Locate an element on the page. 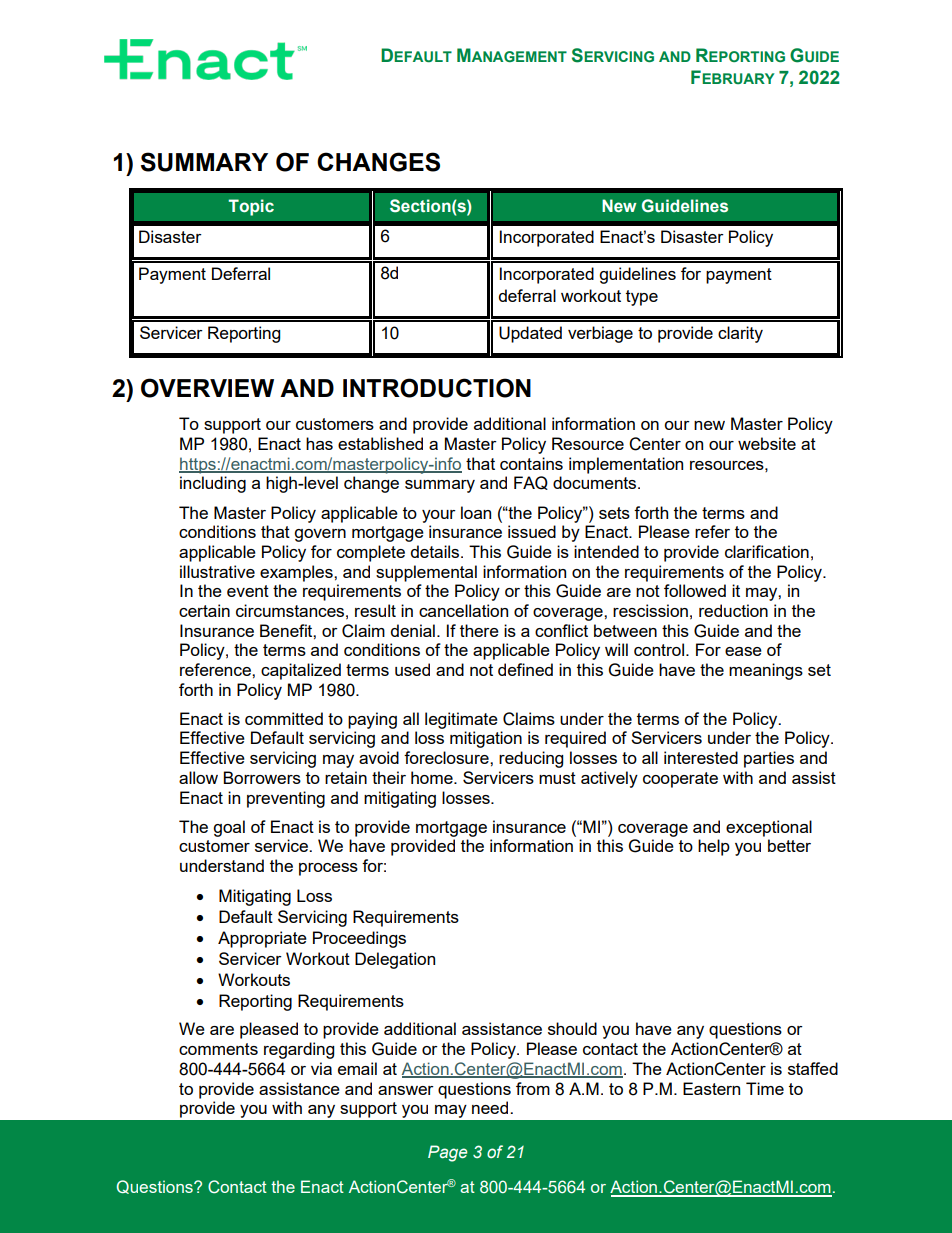  meanings is located at coordinates (766, 671).
